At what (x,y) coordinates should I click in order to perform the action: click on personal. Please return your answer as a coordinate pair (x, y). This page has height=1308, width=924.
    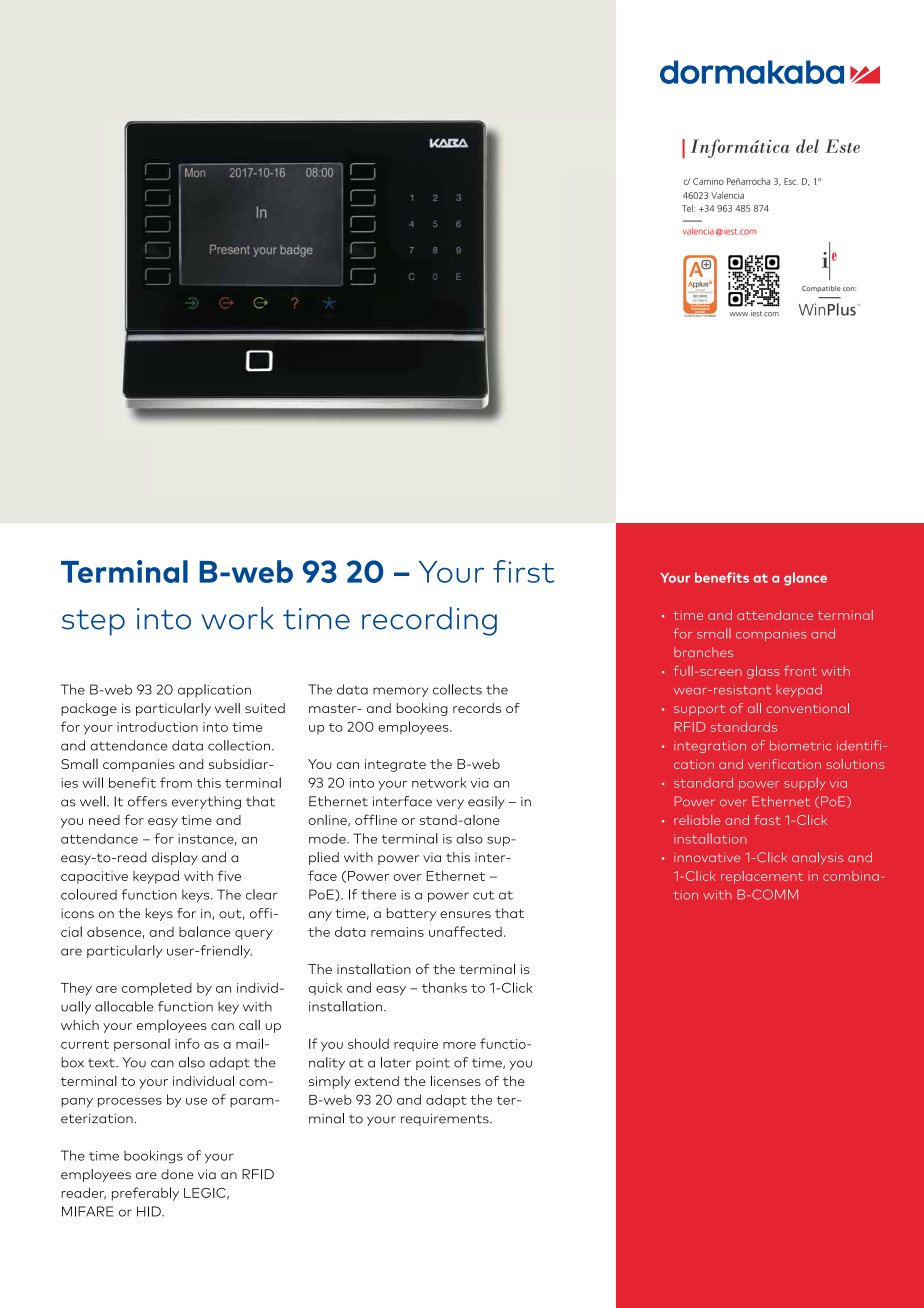
    Looking at the image, I should click on (142, 1045).
